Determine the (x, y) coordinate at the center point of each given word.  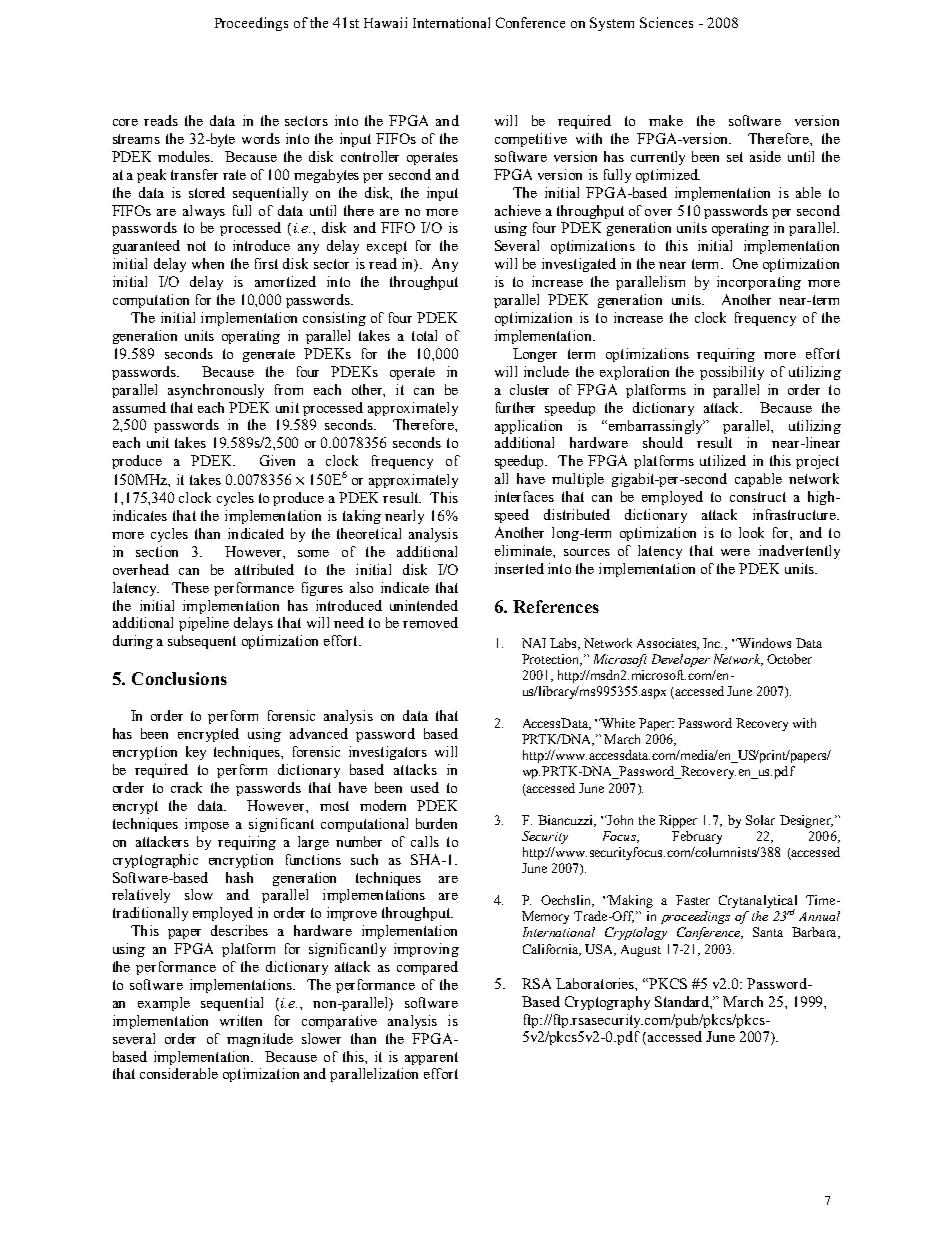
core (125, 122)
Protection (552, 660)
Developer (681, 660)
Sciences (666, 22)
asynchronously (216, 391)
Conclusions (179, 678)
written (241, 1020)
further (515, 407)
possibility (732, 373)
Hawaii (385, 22)
